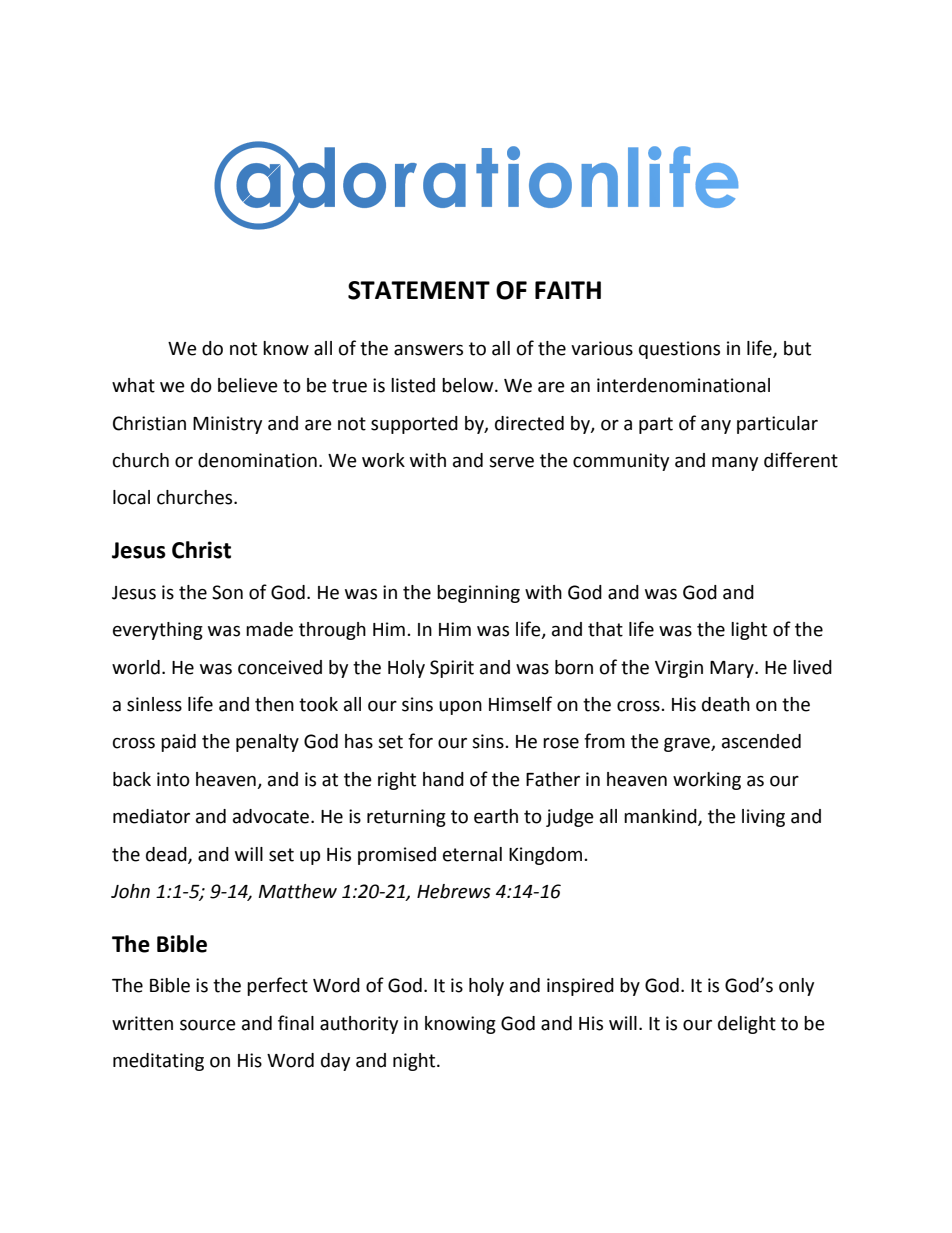 Image resolution: width=952 pixels, height=1233 pixels. Describe the element at coordinates (208, 1025) in the document. I see `source` at that location.
